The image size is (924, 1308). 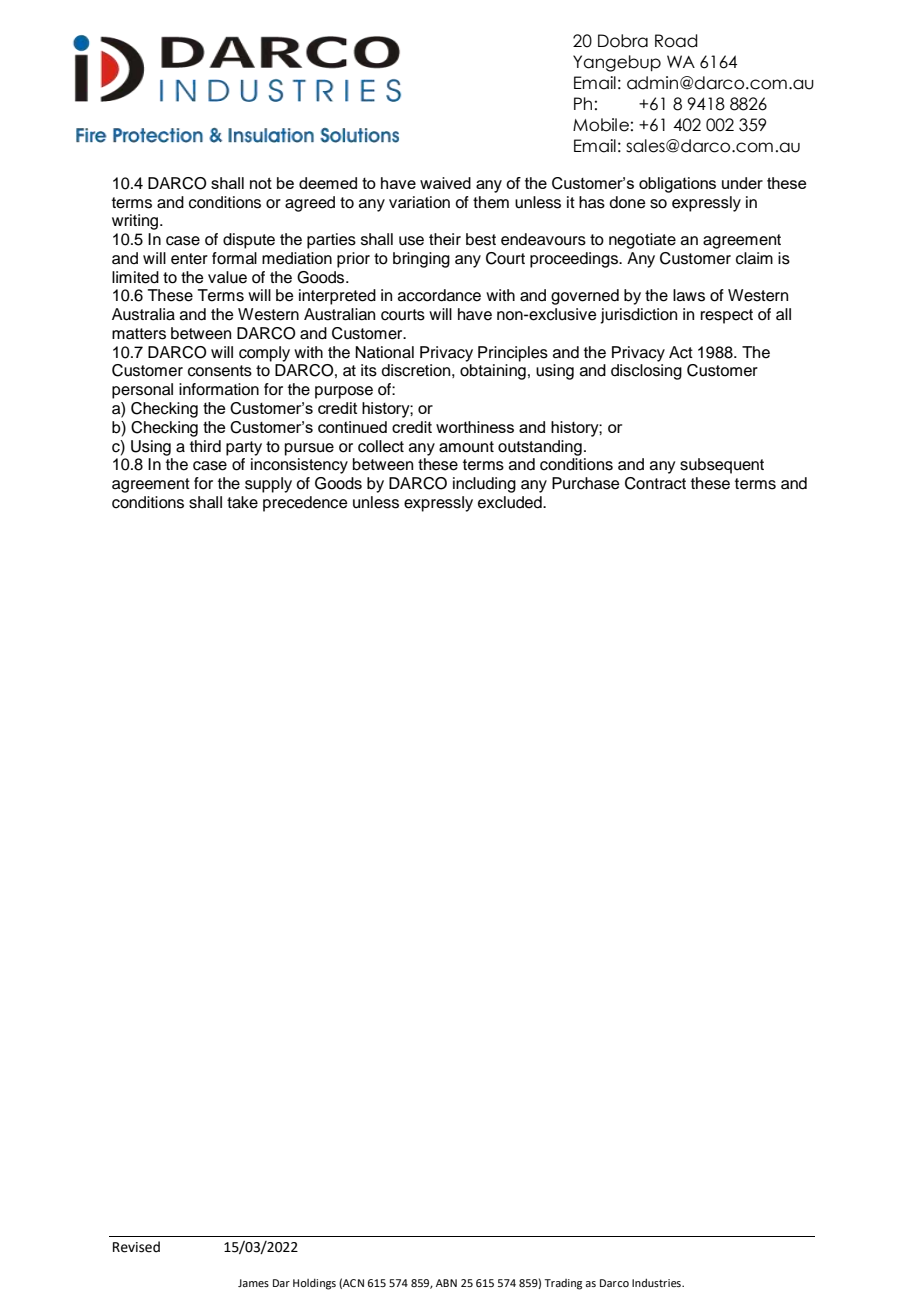 What do you see at coordinates (657, 1282) in the screenshot?
I see `Industries` at bounding box center [657, 1282].
